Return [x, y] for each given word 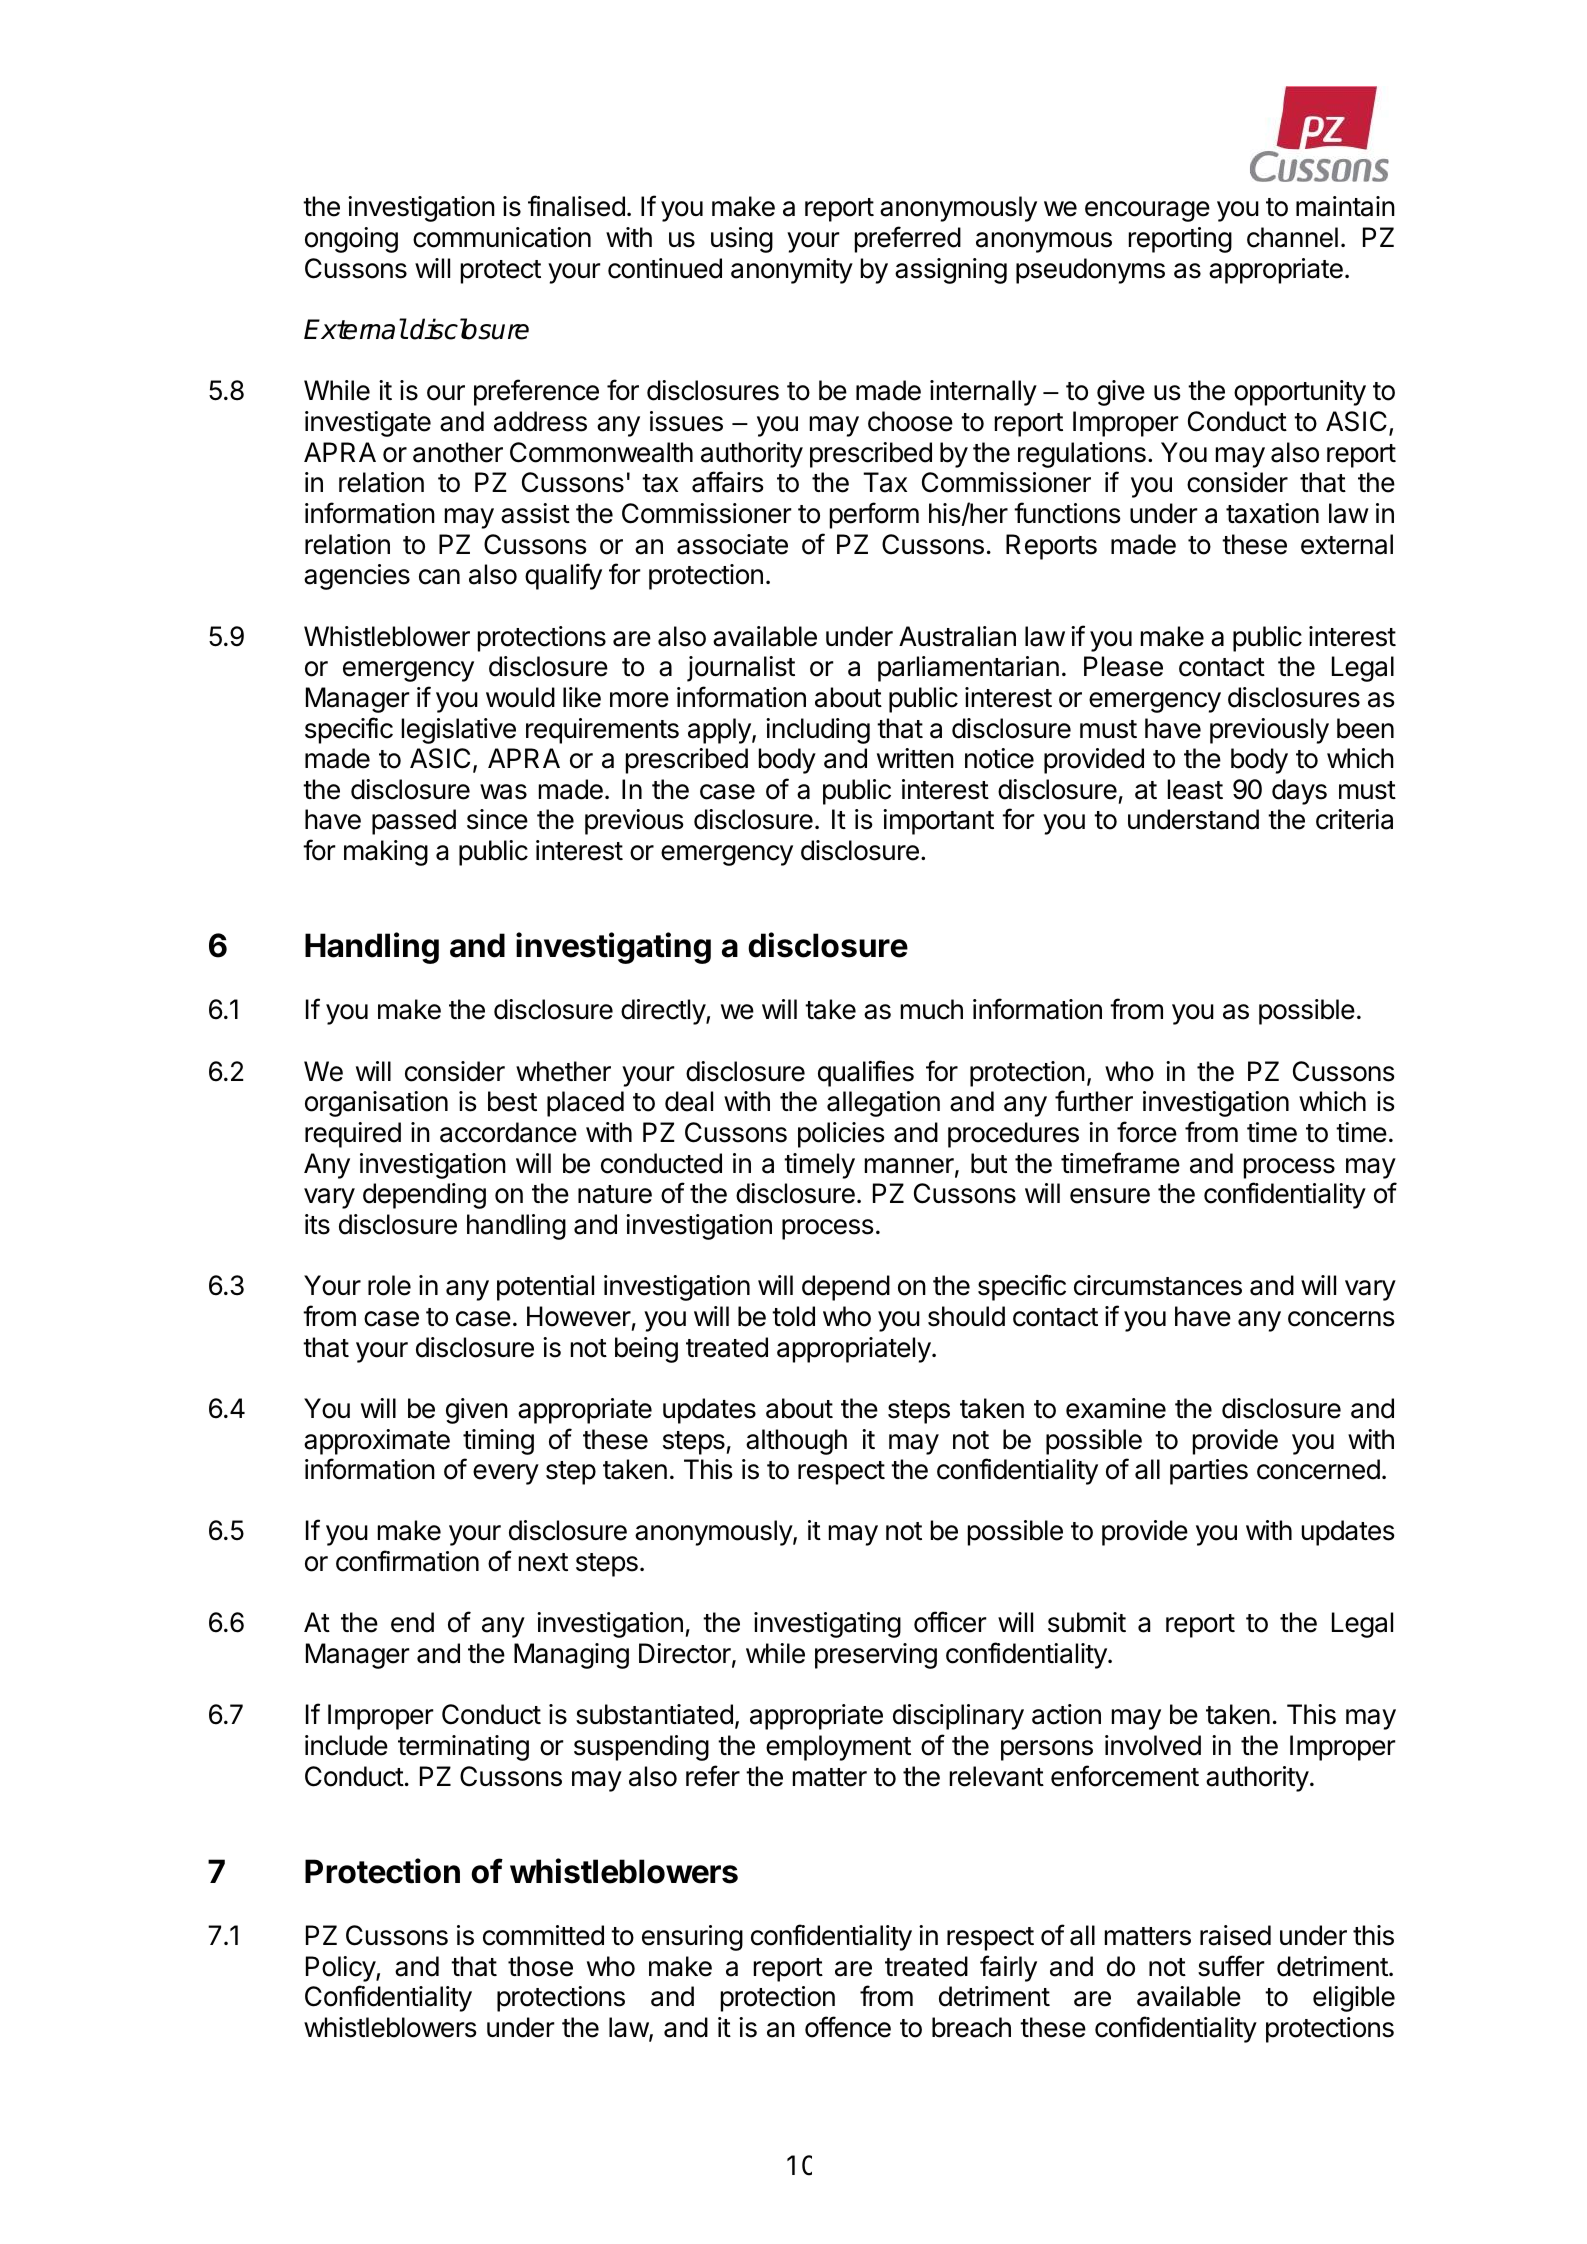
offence [848, 2027]
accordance [508, 1132]
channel [1292, 237]
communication [502, 237]
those [540, 1966]
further [1094, 1101]
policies [841, 1135]
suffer [1231, 1966]
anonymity [792, 271]
